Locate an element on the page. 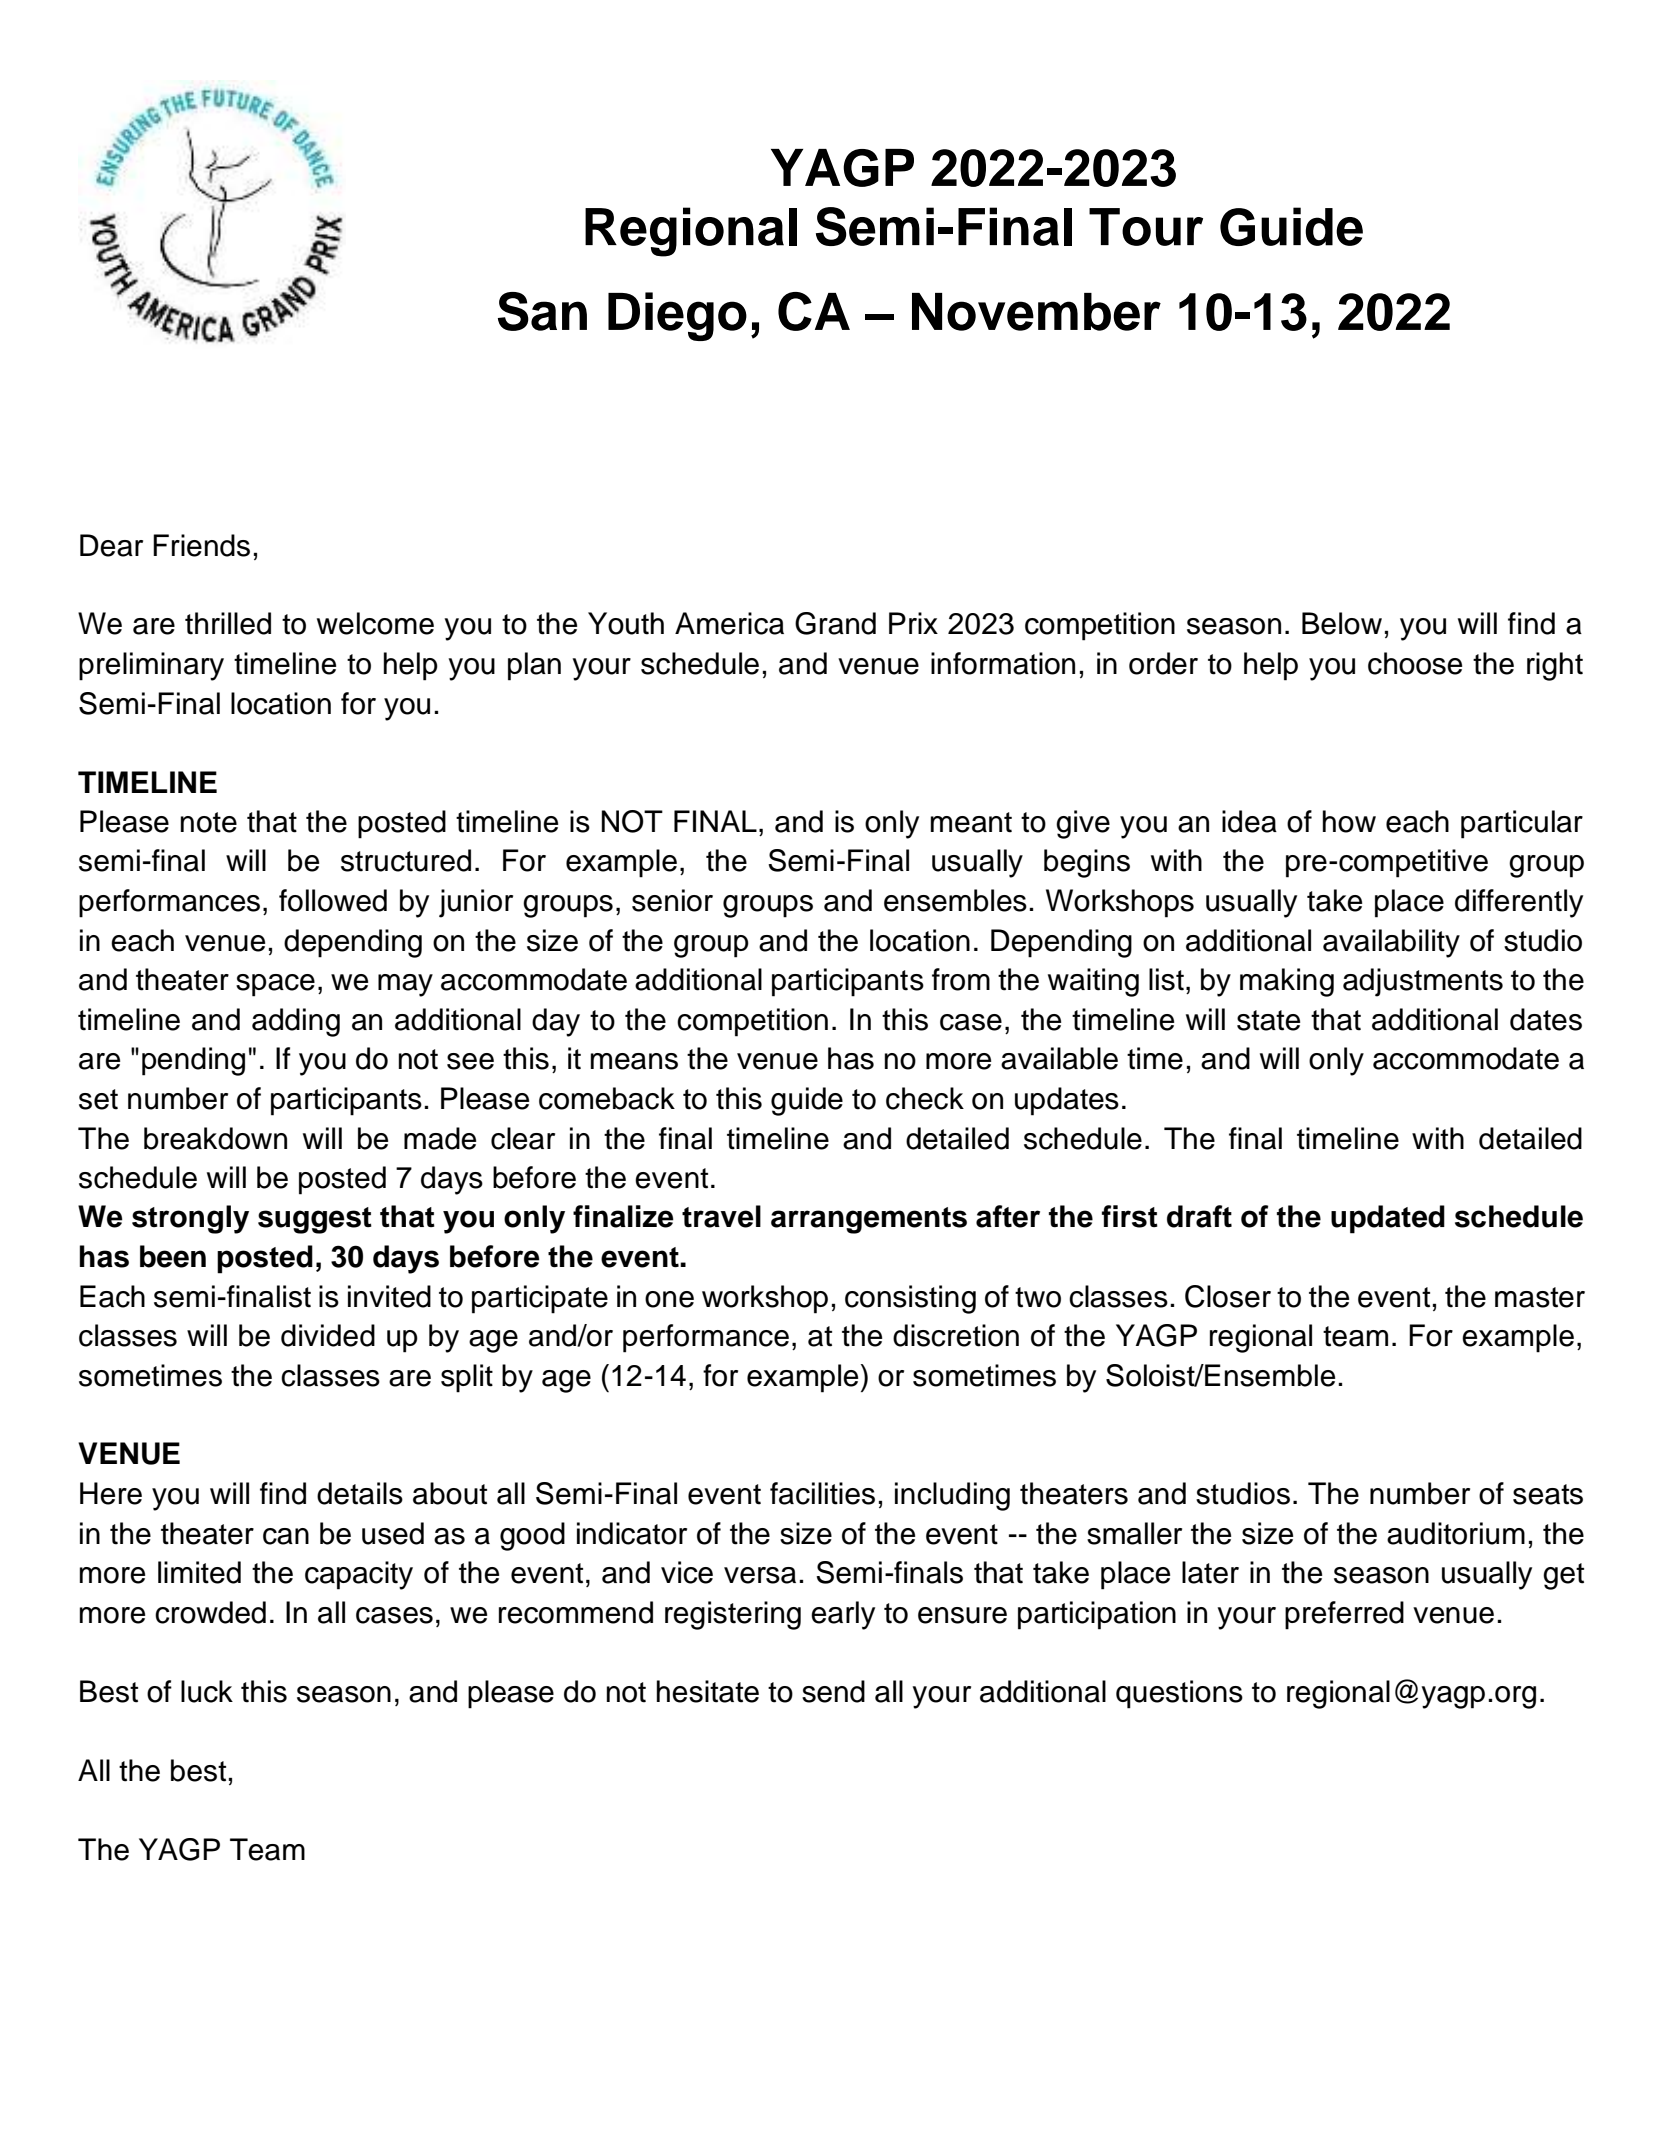  discretion is located at coordinates (956, 1335).
